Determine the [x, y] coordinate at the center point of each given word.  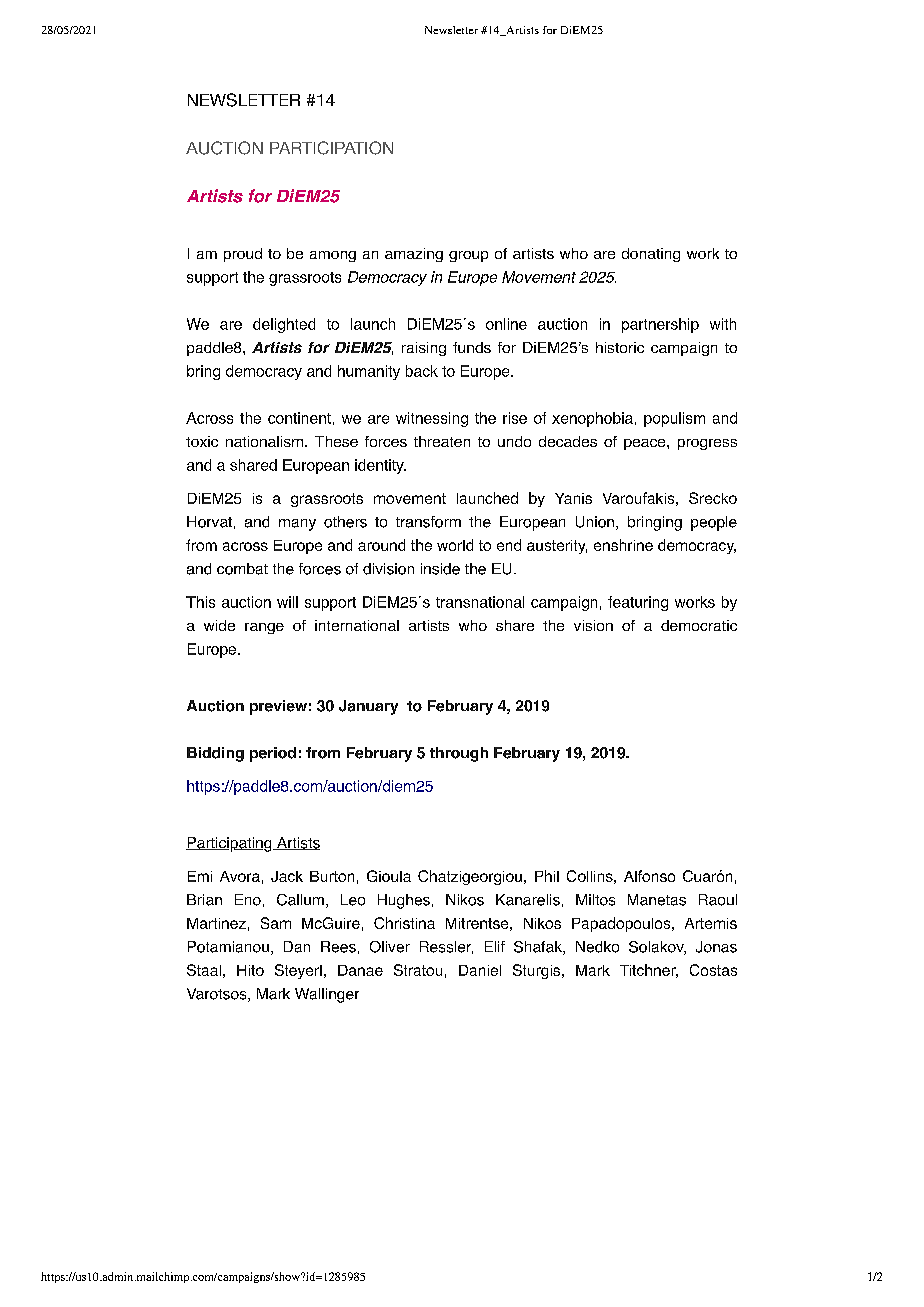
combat [242, 569]
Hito [250, 970]
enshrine [623, 545]
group [468, 256]
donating [651, 255]
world [455, 545]
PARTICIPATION [331, 148]
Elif [495, 946]
